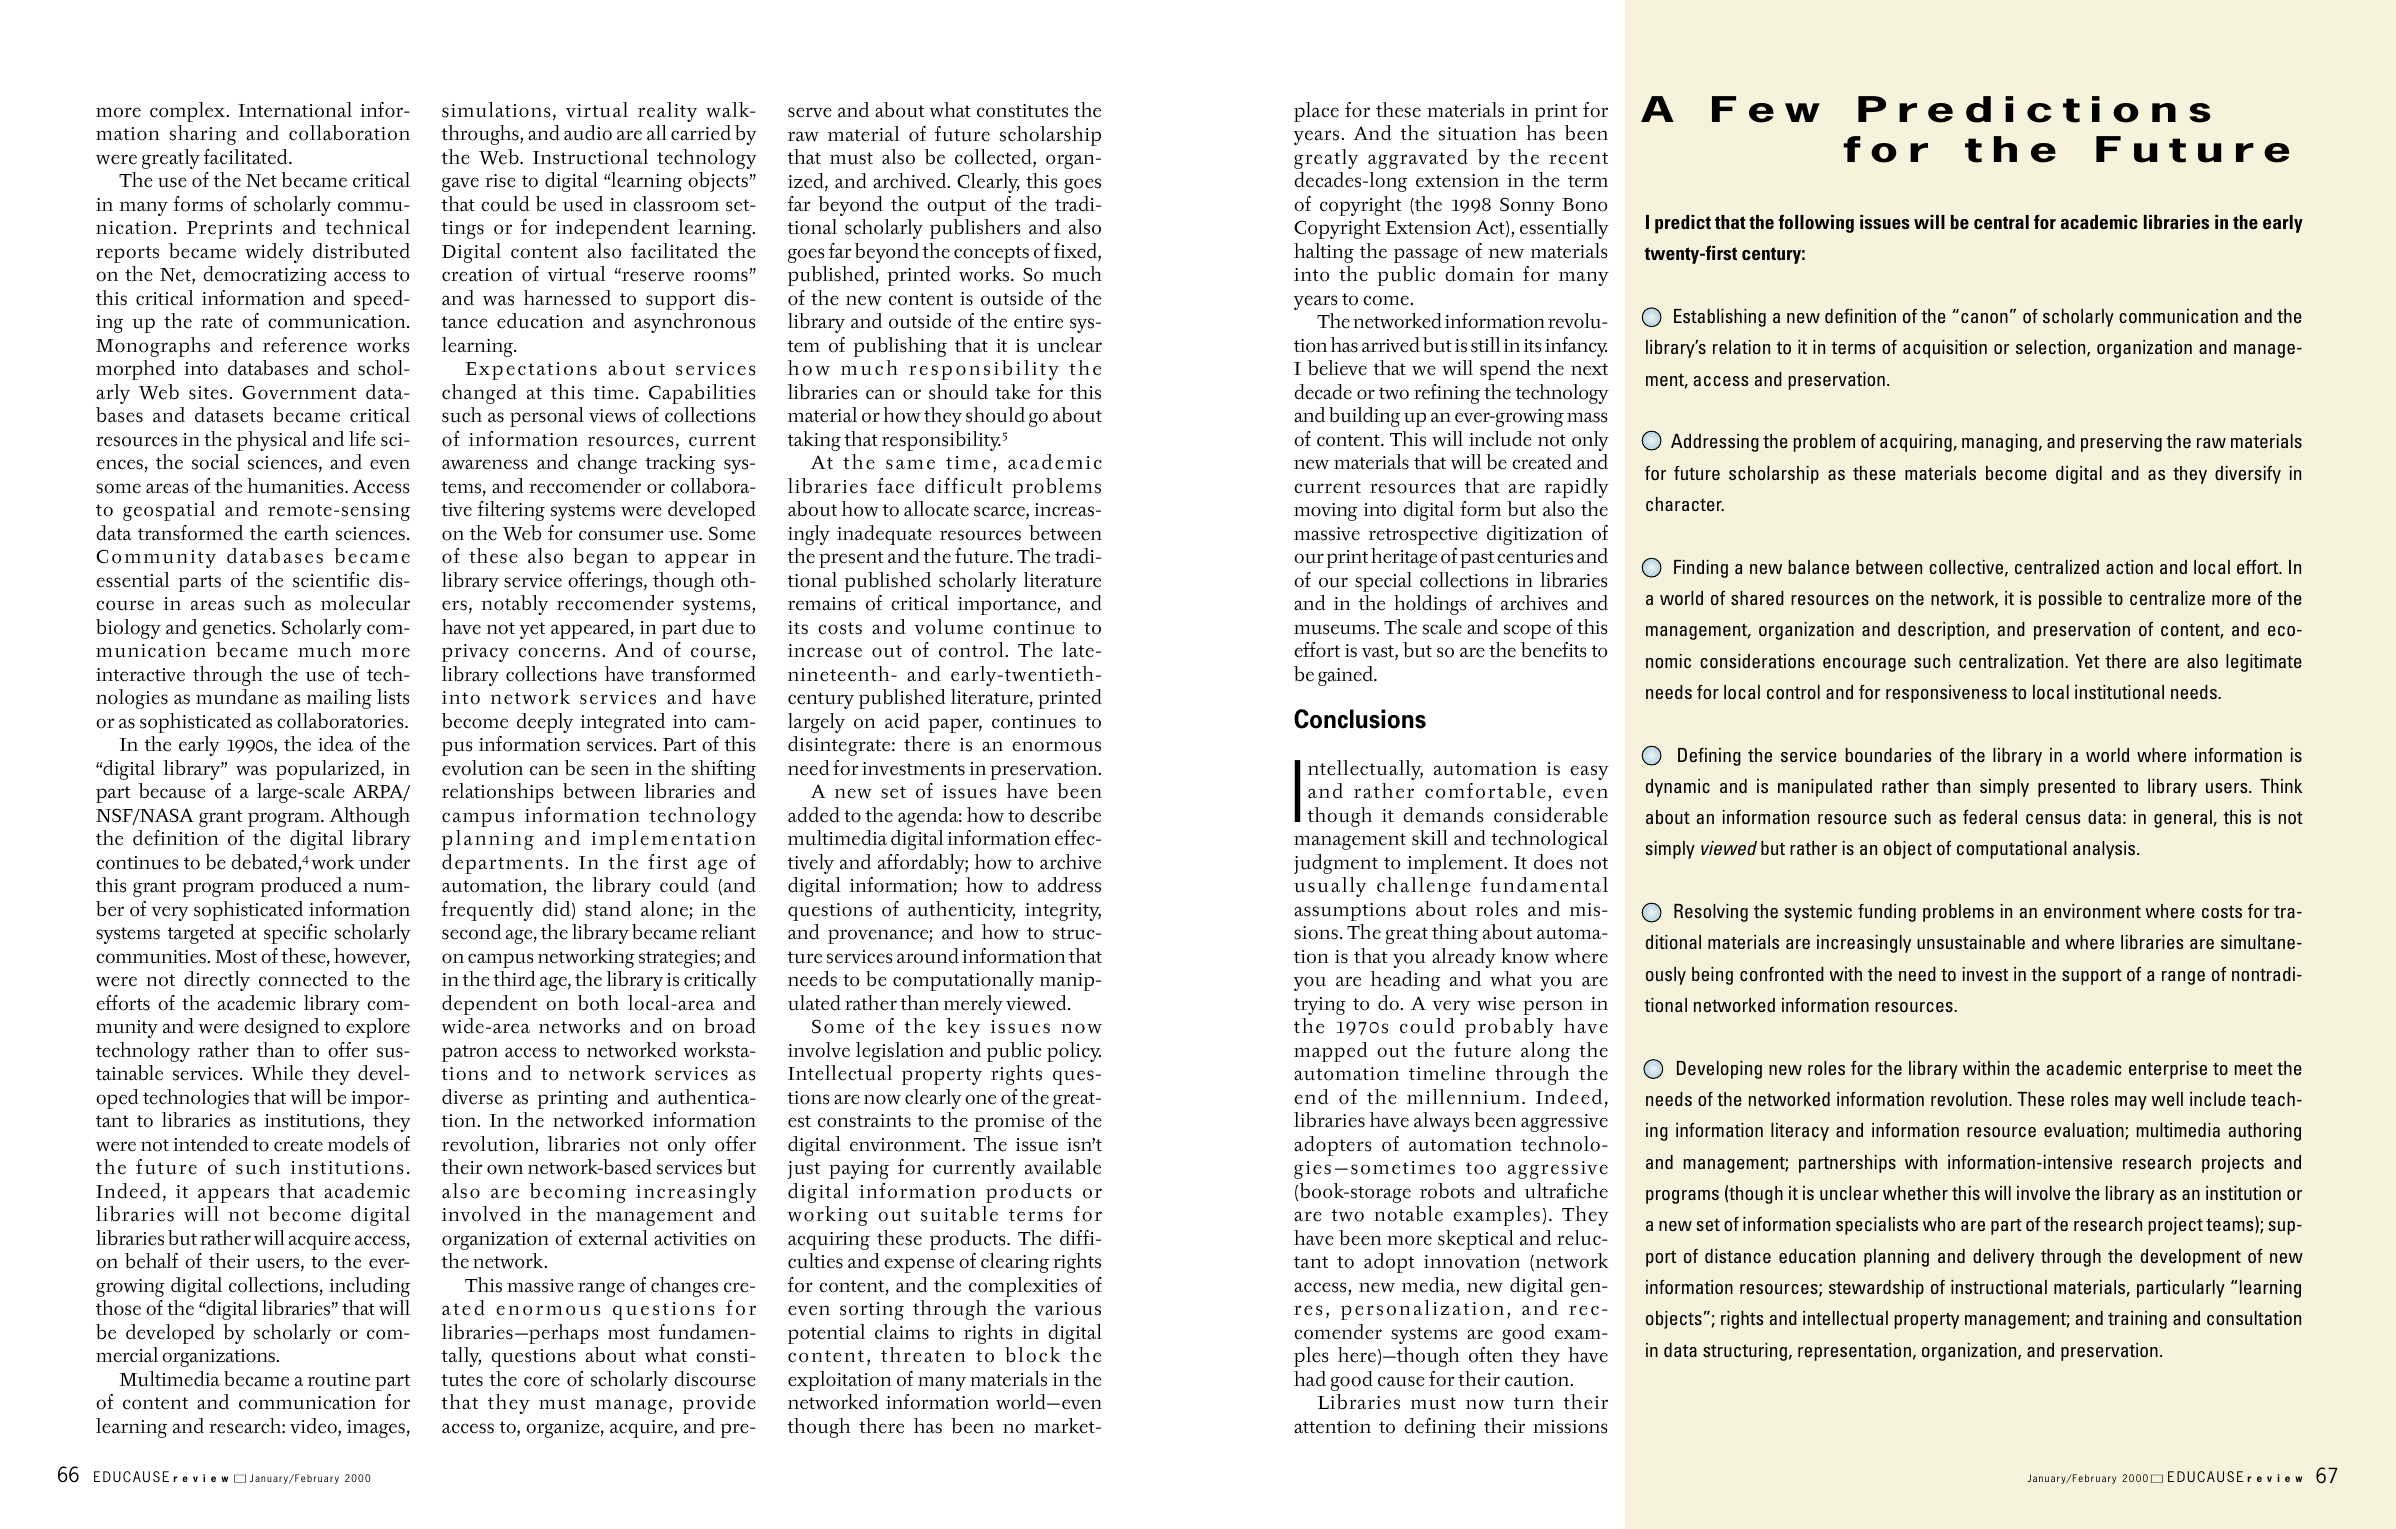  Describe the element at coordinates (2137, 1320) in the screenshot. I see `training` at that location.
